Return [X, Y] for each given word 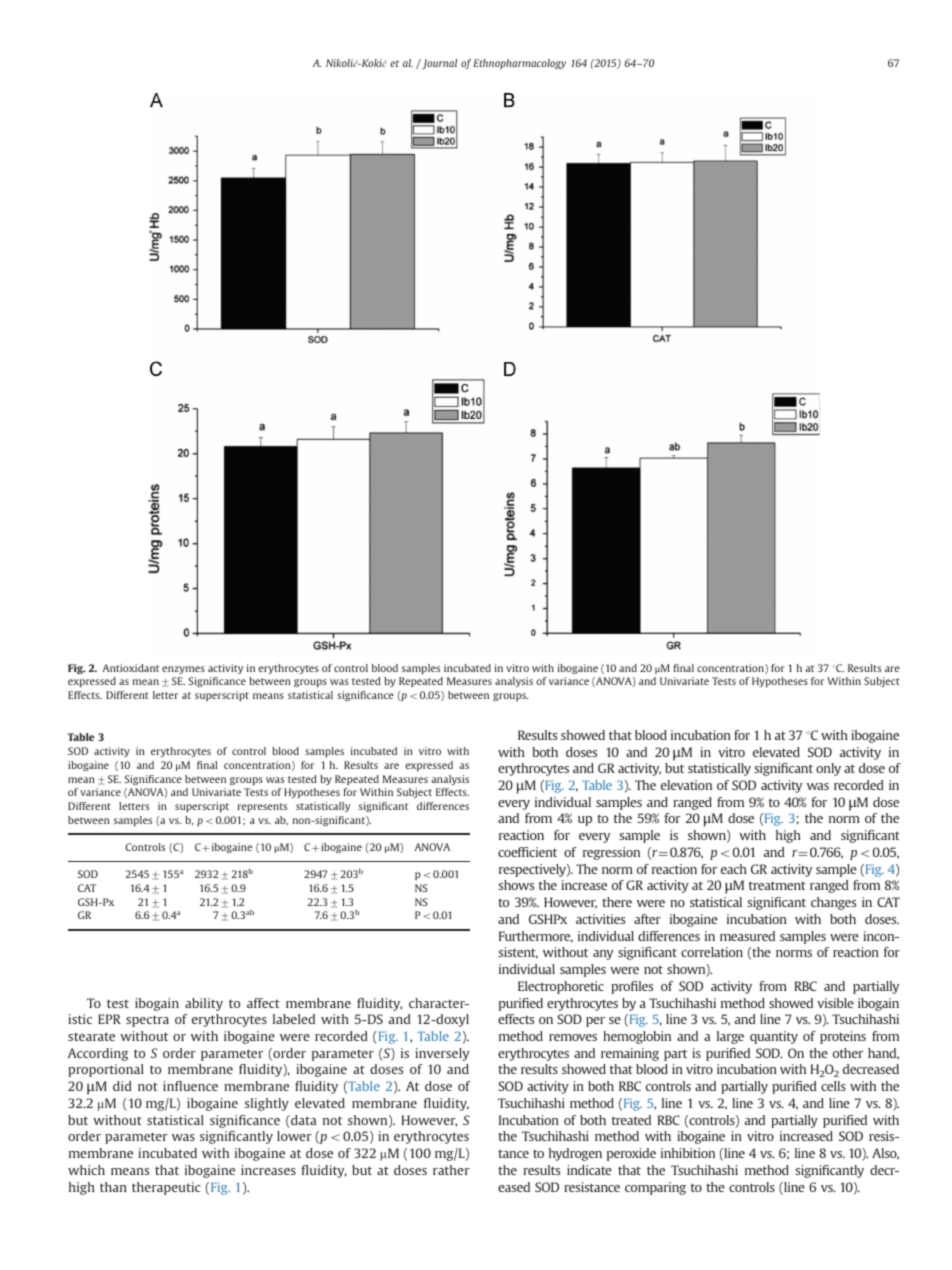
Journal [438, 64]
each [734, 869]
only [828, 769]
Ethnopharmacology [519, 64]
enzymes [183, 670]
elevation [686, 785]
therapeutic [166, 1188]
